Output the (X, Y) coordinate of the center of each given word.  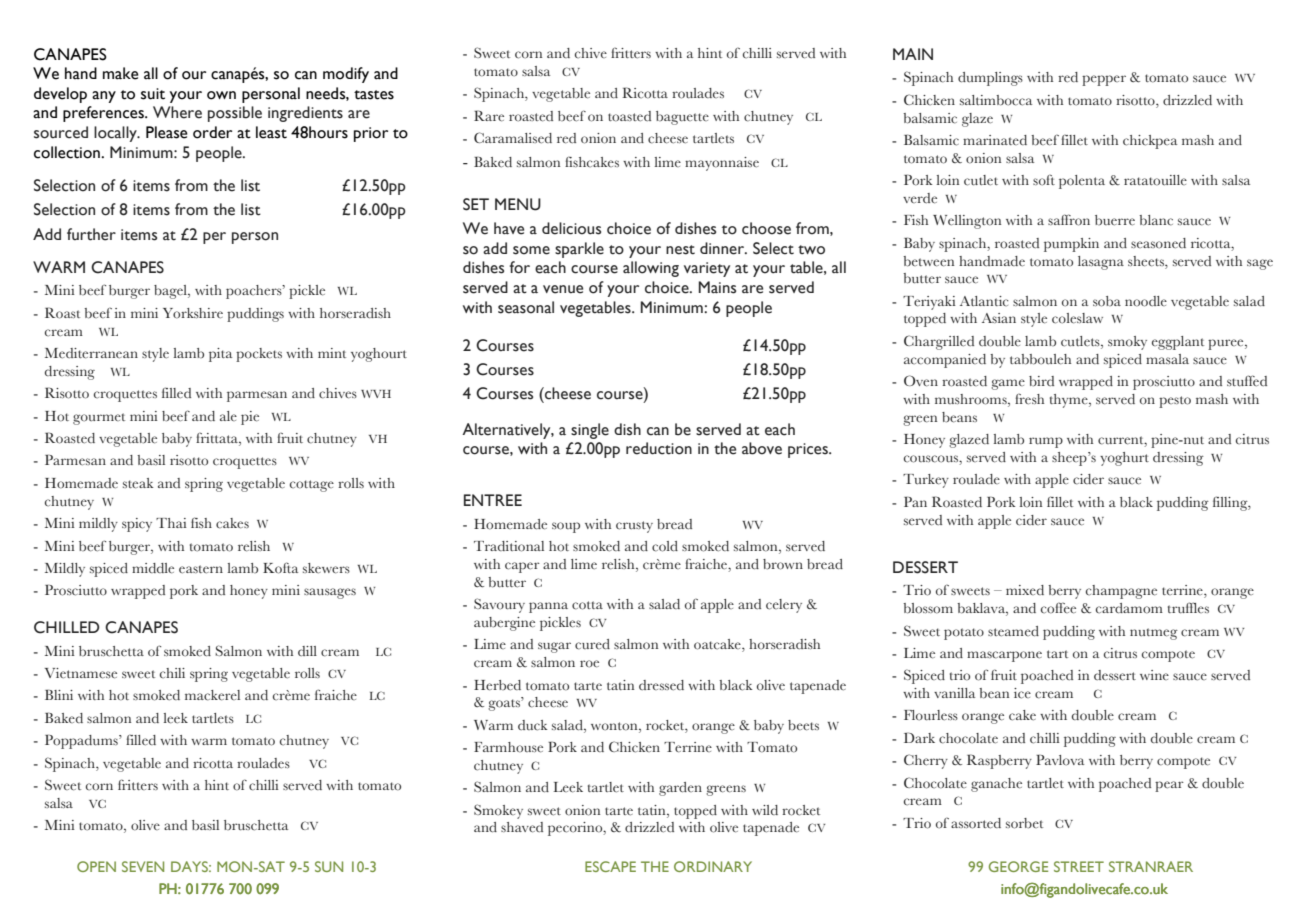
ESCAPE (610, 866)
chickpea (1150, 142)
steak (138, 483)
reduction (659, 448)
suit (153, 94)
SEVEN (143, 866)
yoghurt (1124, 459)
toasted (629, 116)
